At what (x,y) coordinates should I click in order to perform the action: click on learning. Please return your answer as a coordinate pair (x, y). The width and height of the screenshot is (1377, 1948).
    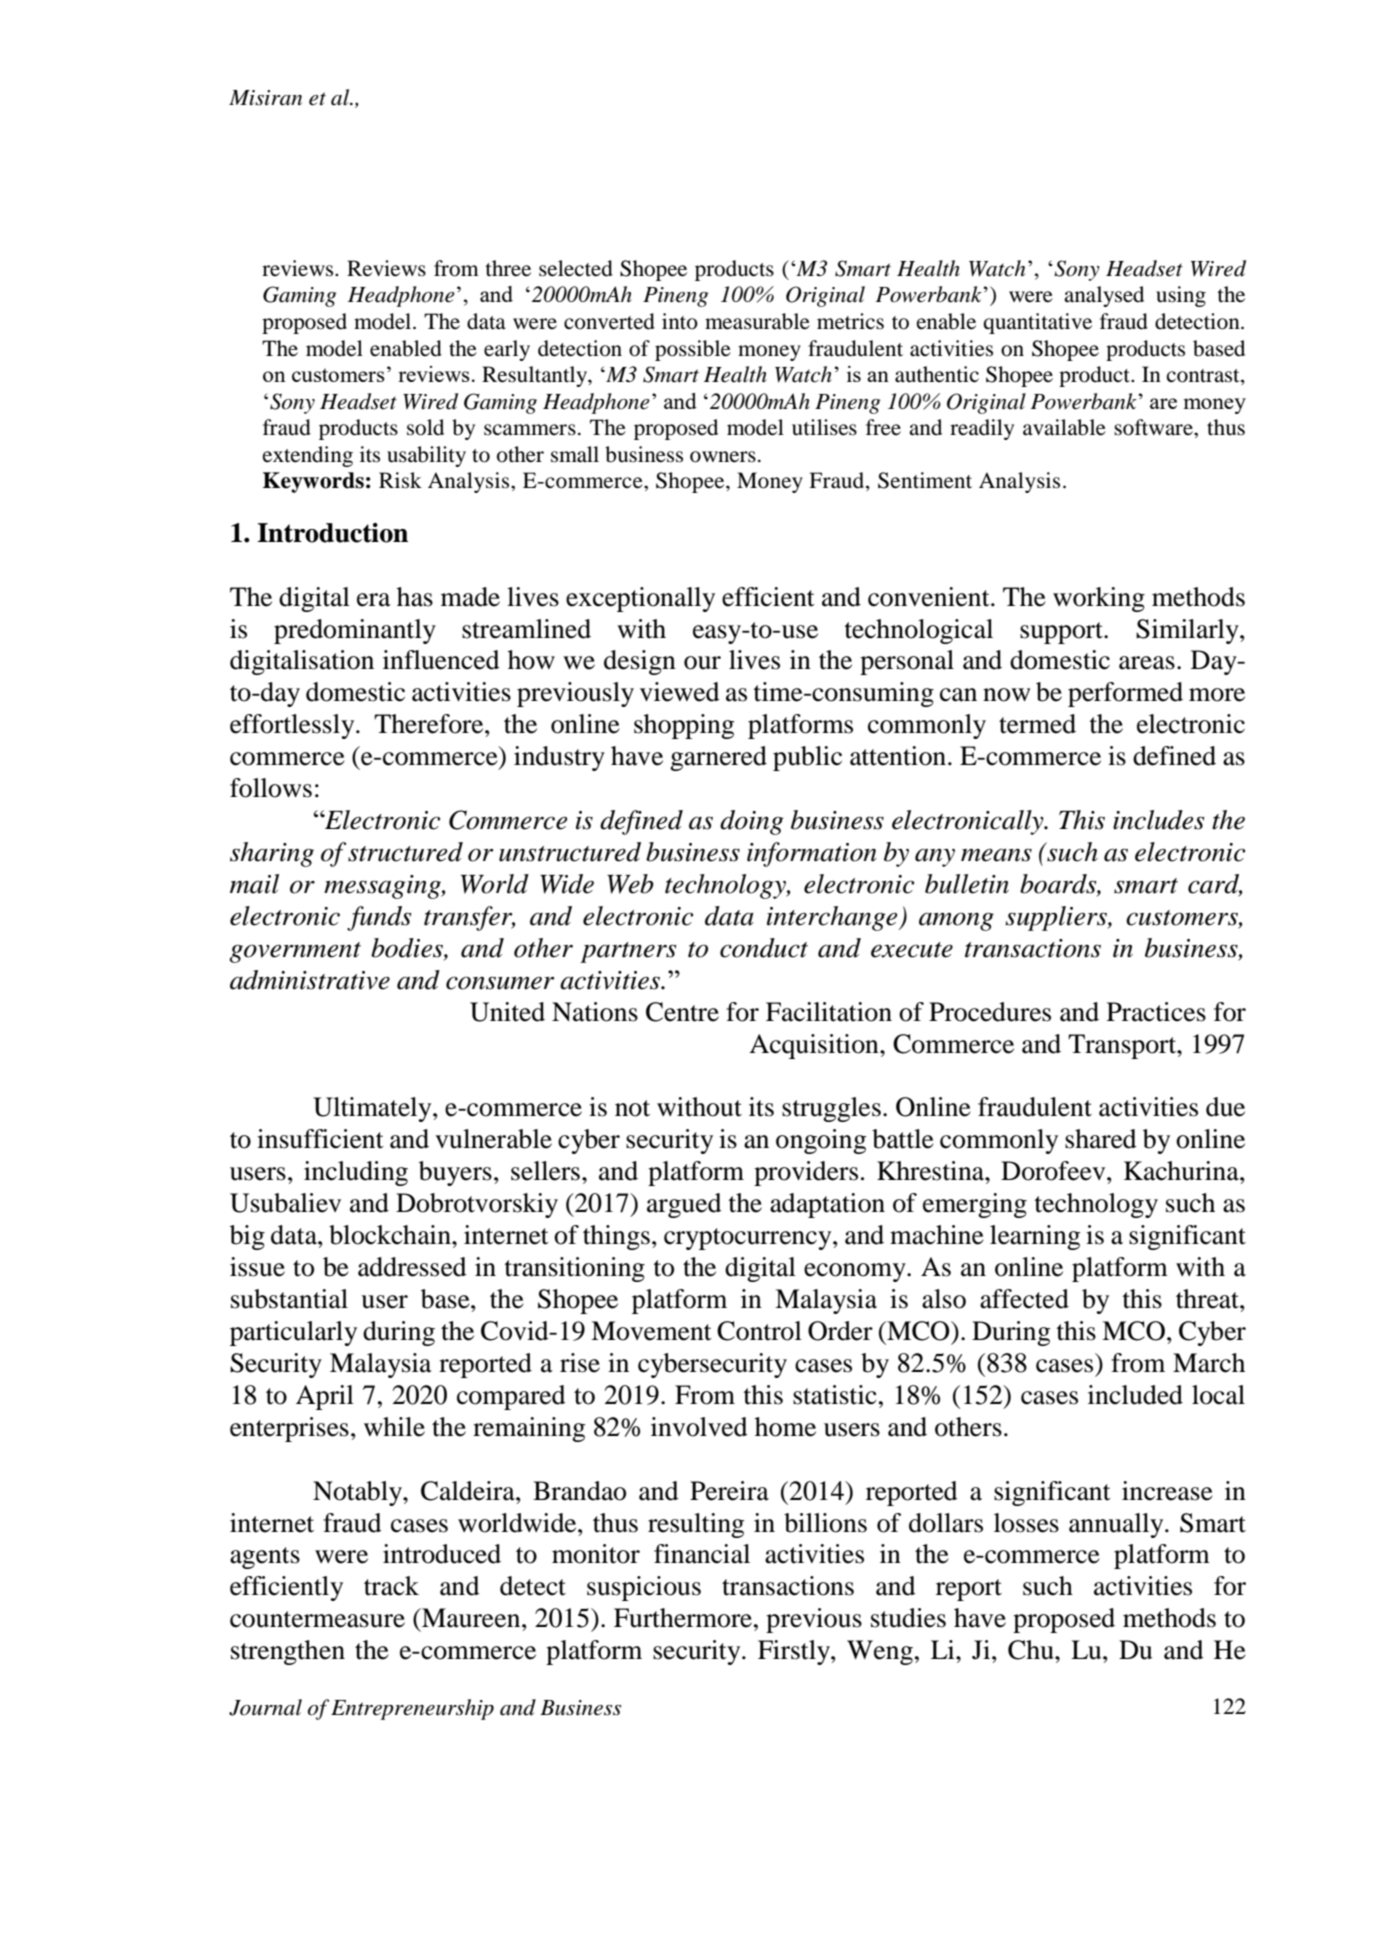
    Looking at the image, I should click on (1035, 1237).
